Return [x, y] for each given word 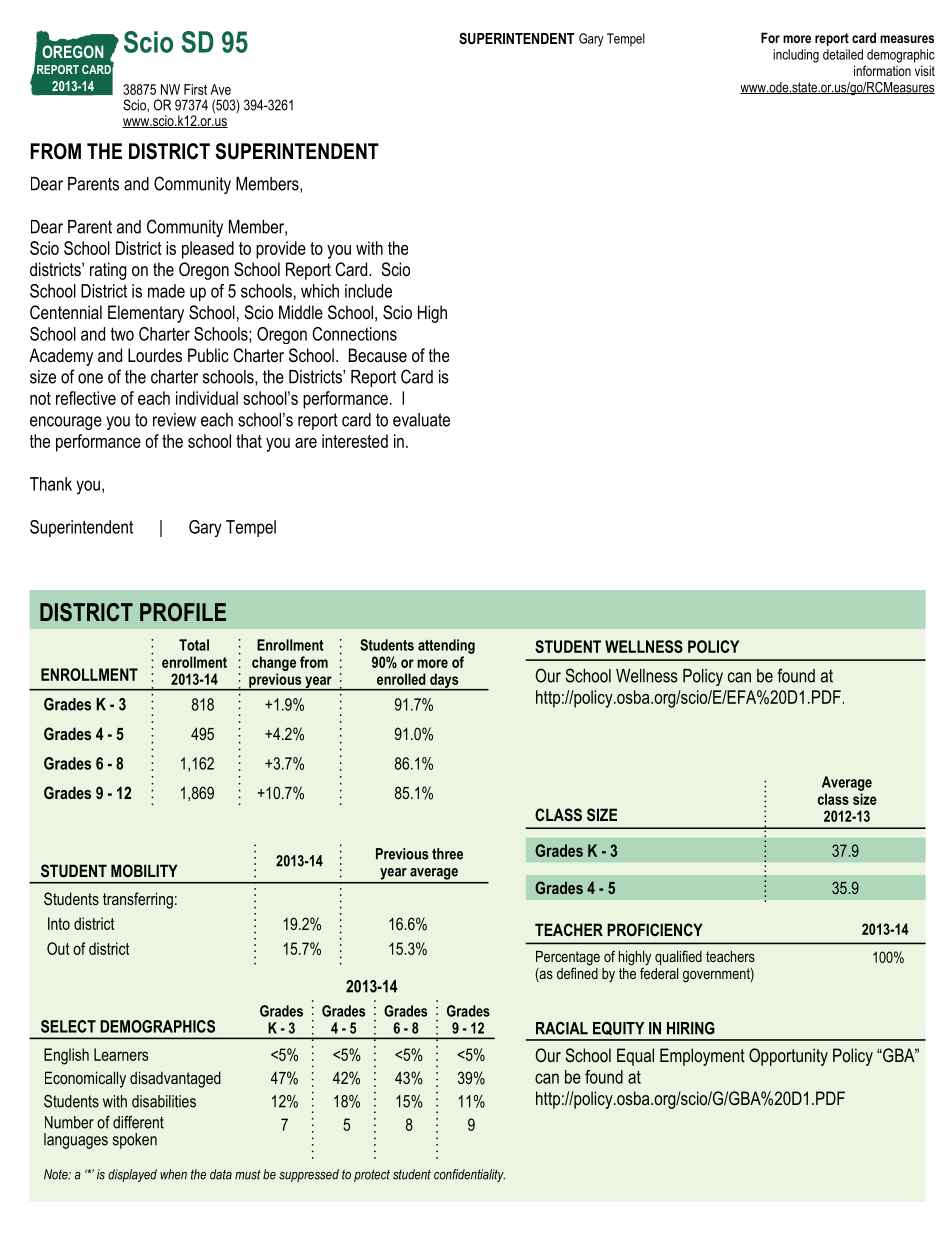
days [444, 682]
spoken [135, 1141]
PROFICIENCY [655, 929]
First [195, 89]
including [796, 56]
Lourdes [155, 355]
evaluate [421, 420]
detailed [843, 54]
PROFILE [183, 612]
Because [378, 355]
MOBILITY [144, 870]
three [447, 854]
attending [446, 646]
